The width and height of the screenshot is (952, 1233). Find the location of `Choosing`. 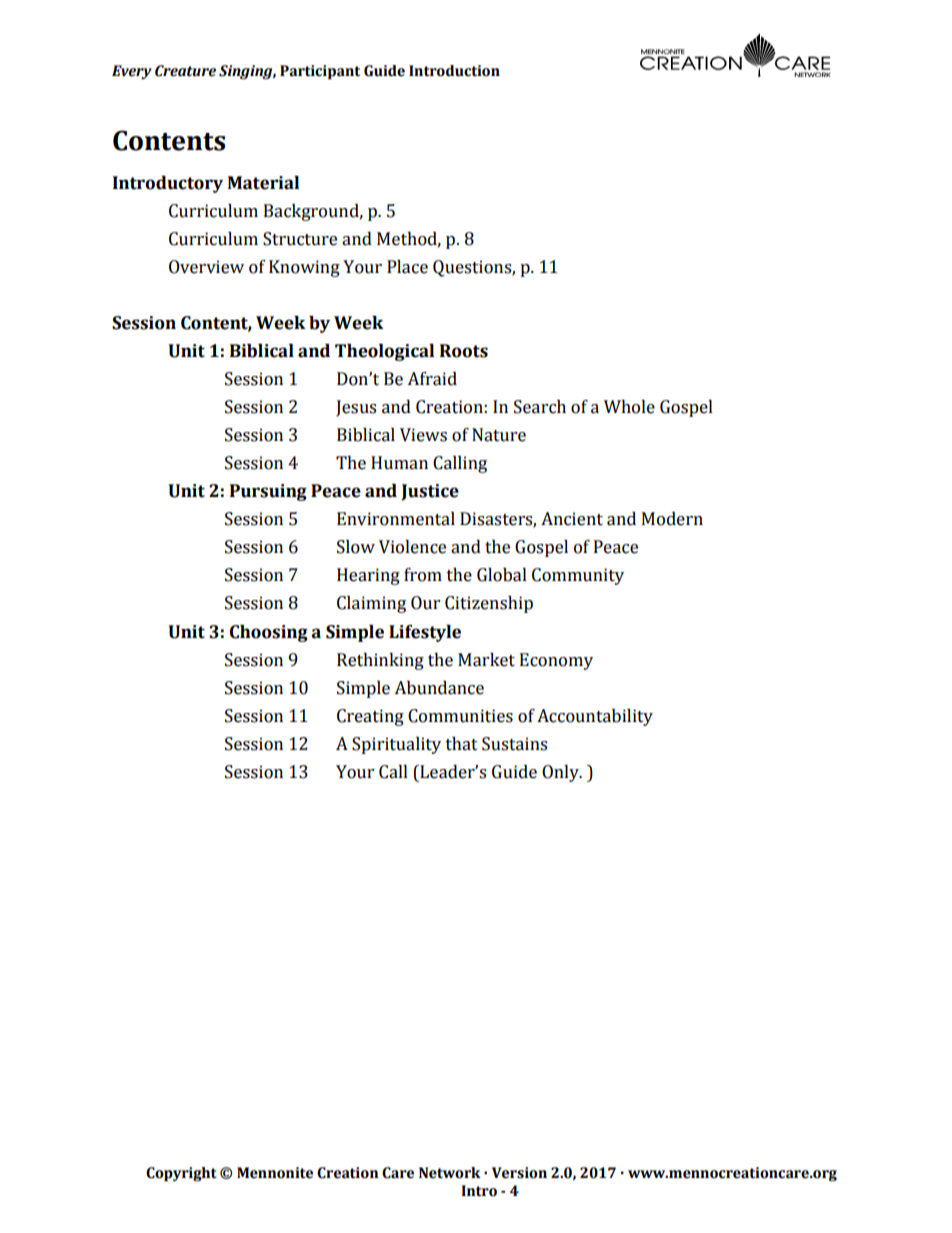

Choosing is located at coordinates (269, 633).
